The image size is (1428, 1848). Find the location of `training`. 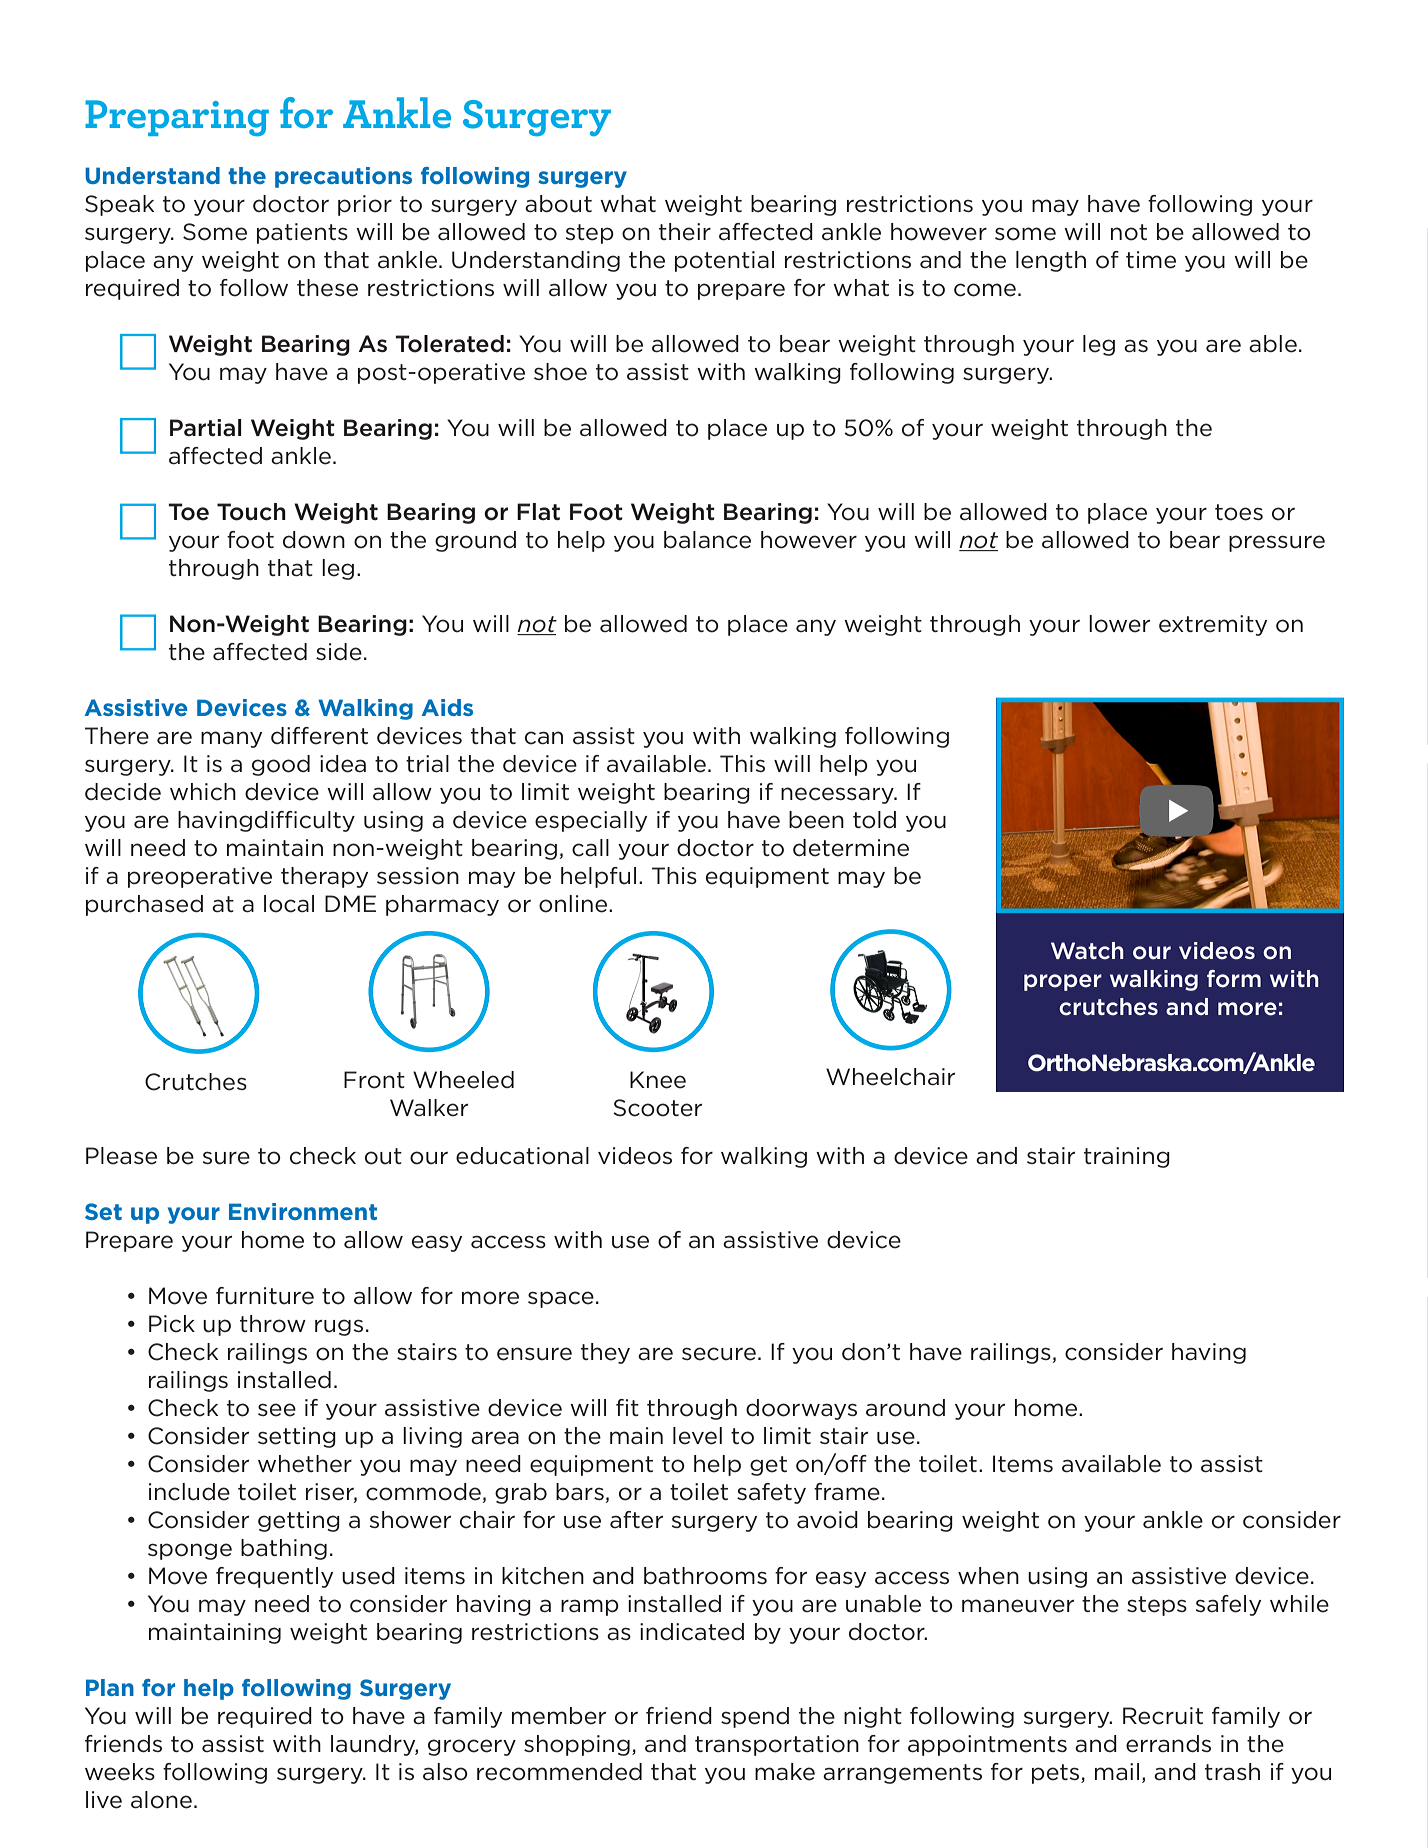

training is located at coordinates (1127, 1157).
